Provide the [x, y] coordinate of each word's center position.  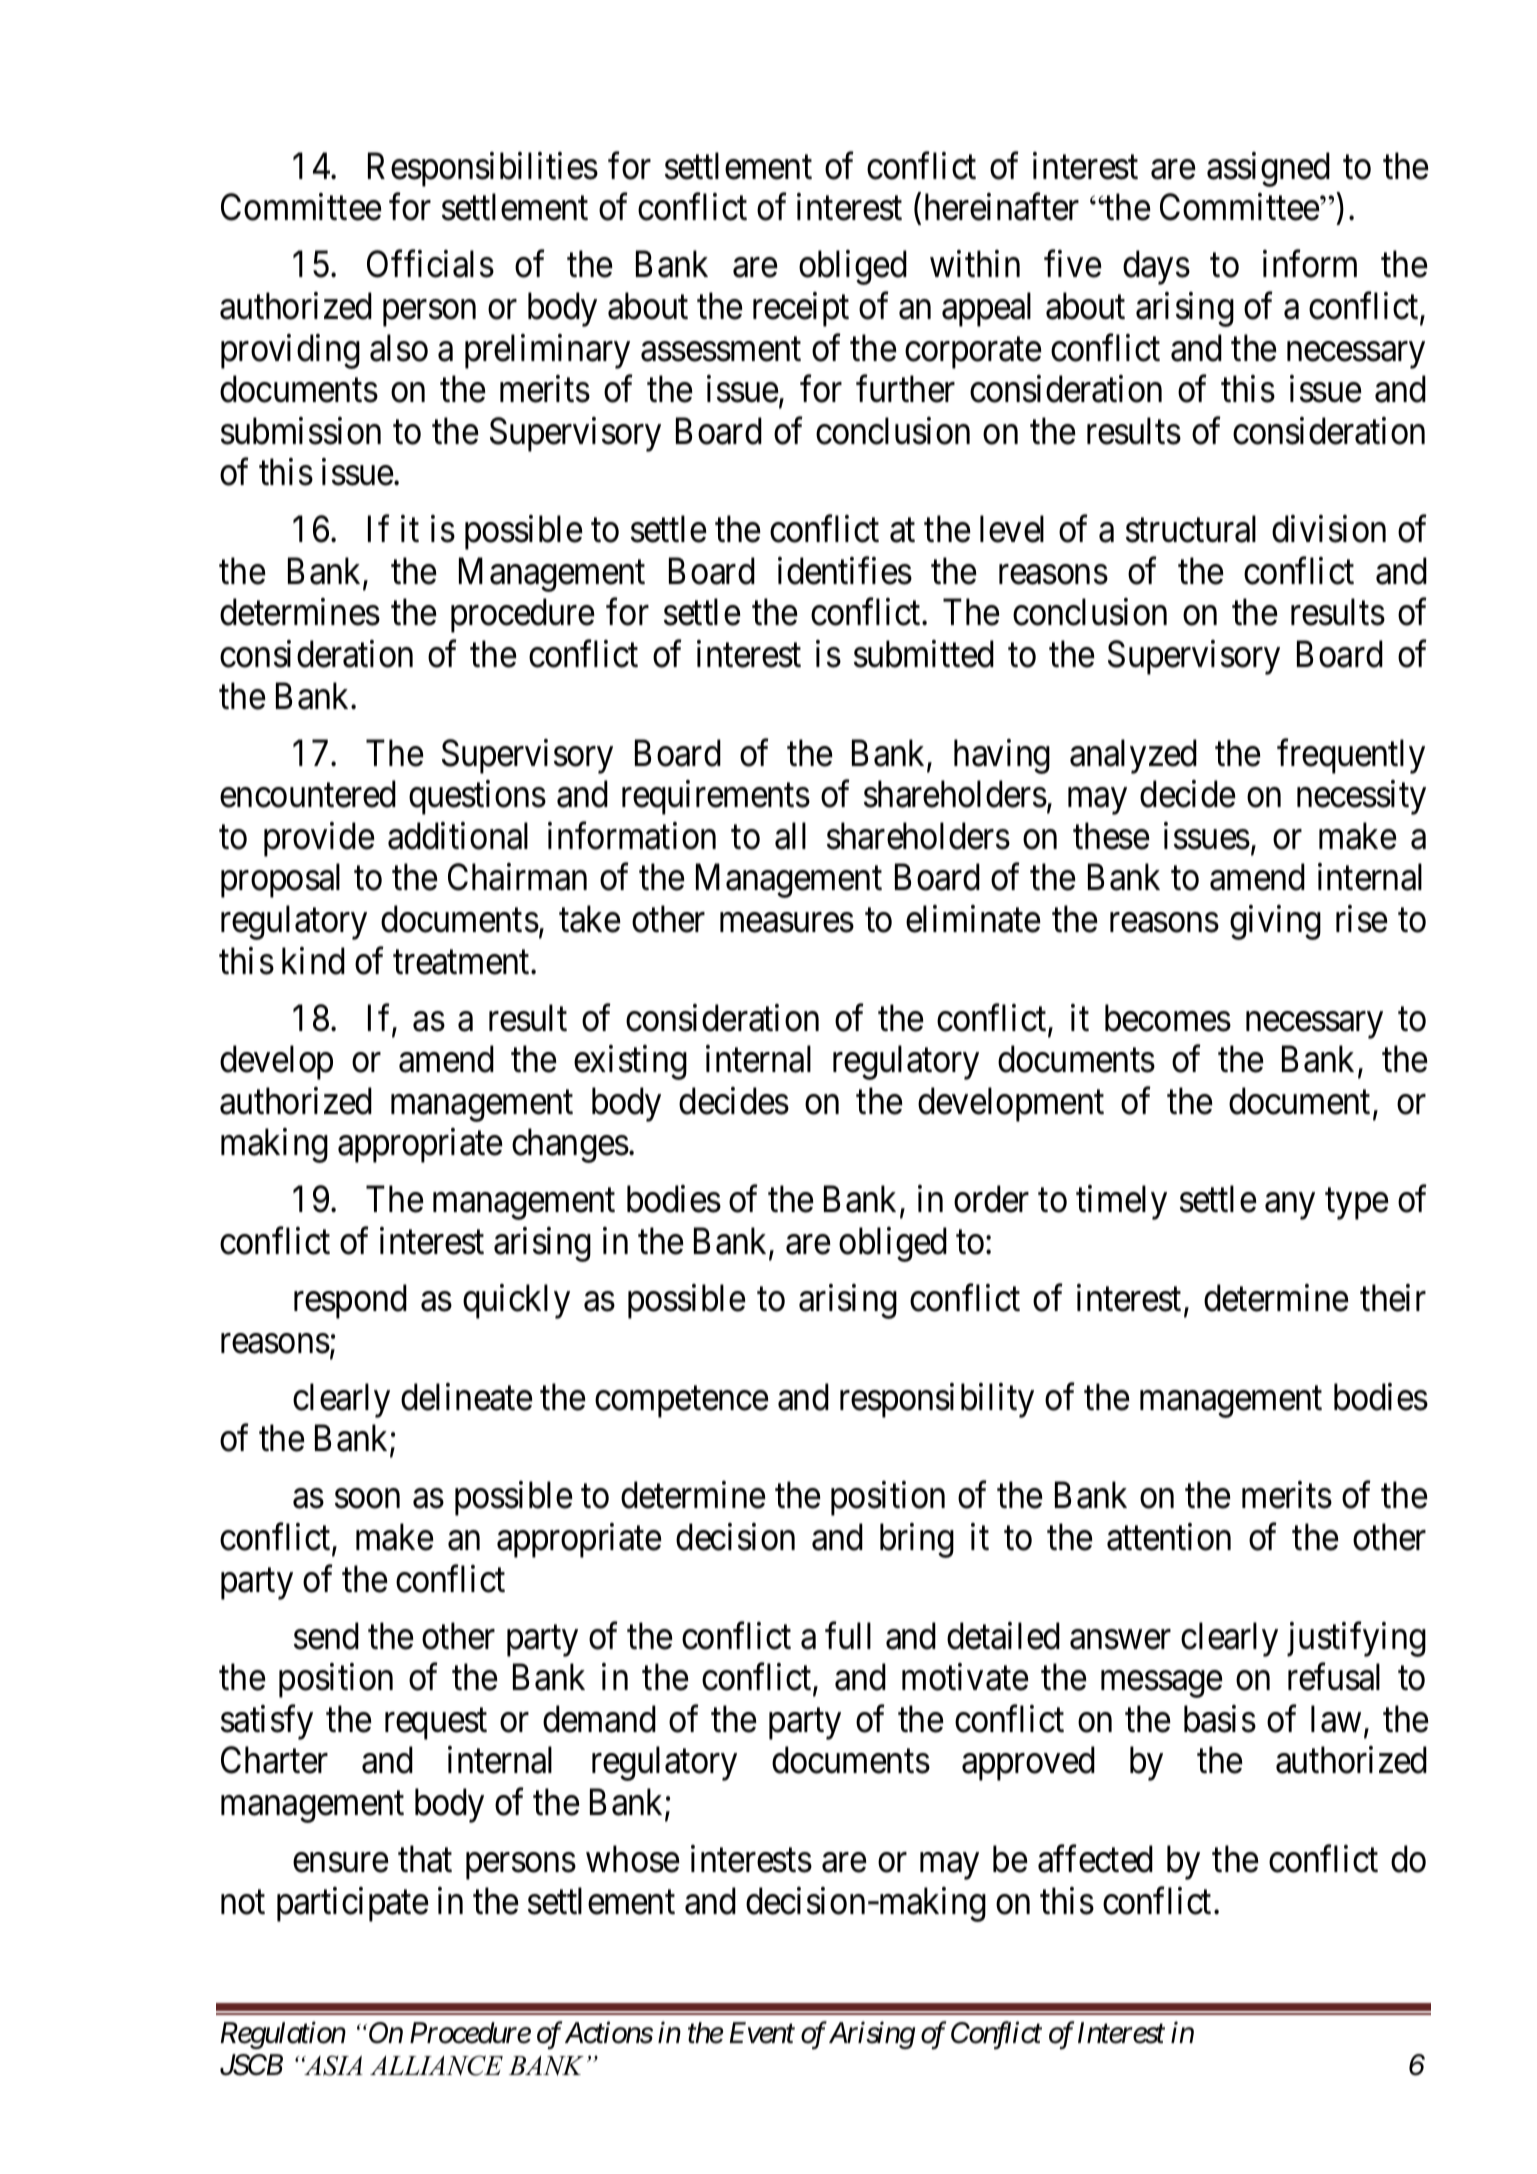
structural [1191, 529]
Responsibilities [483, 169]
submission [301, 431]
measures [787, 923]
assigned [1268, 169]
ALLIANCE [436, 2065]
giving [1275, 922]
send [326, 1636]
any [1290, 1207]
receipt [801, 309]
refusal [1334, 1677]
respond [350, 1301]
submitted [924, 654]
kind [313, 961]
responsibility [937, 1400]
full [848, 1636]
